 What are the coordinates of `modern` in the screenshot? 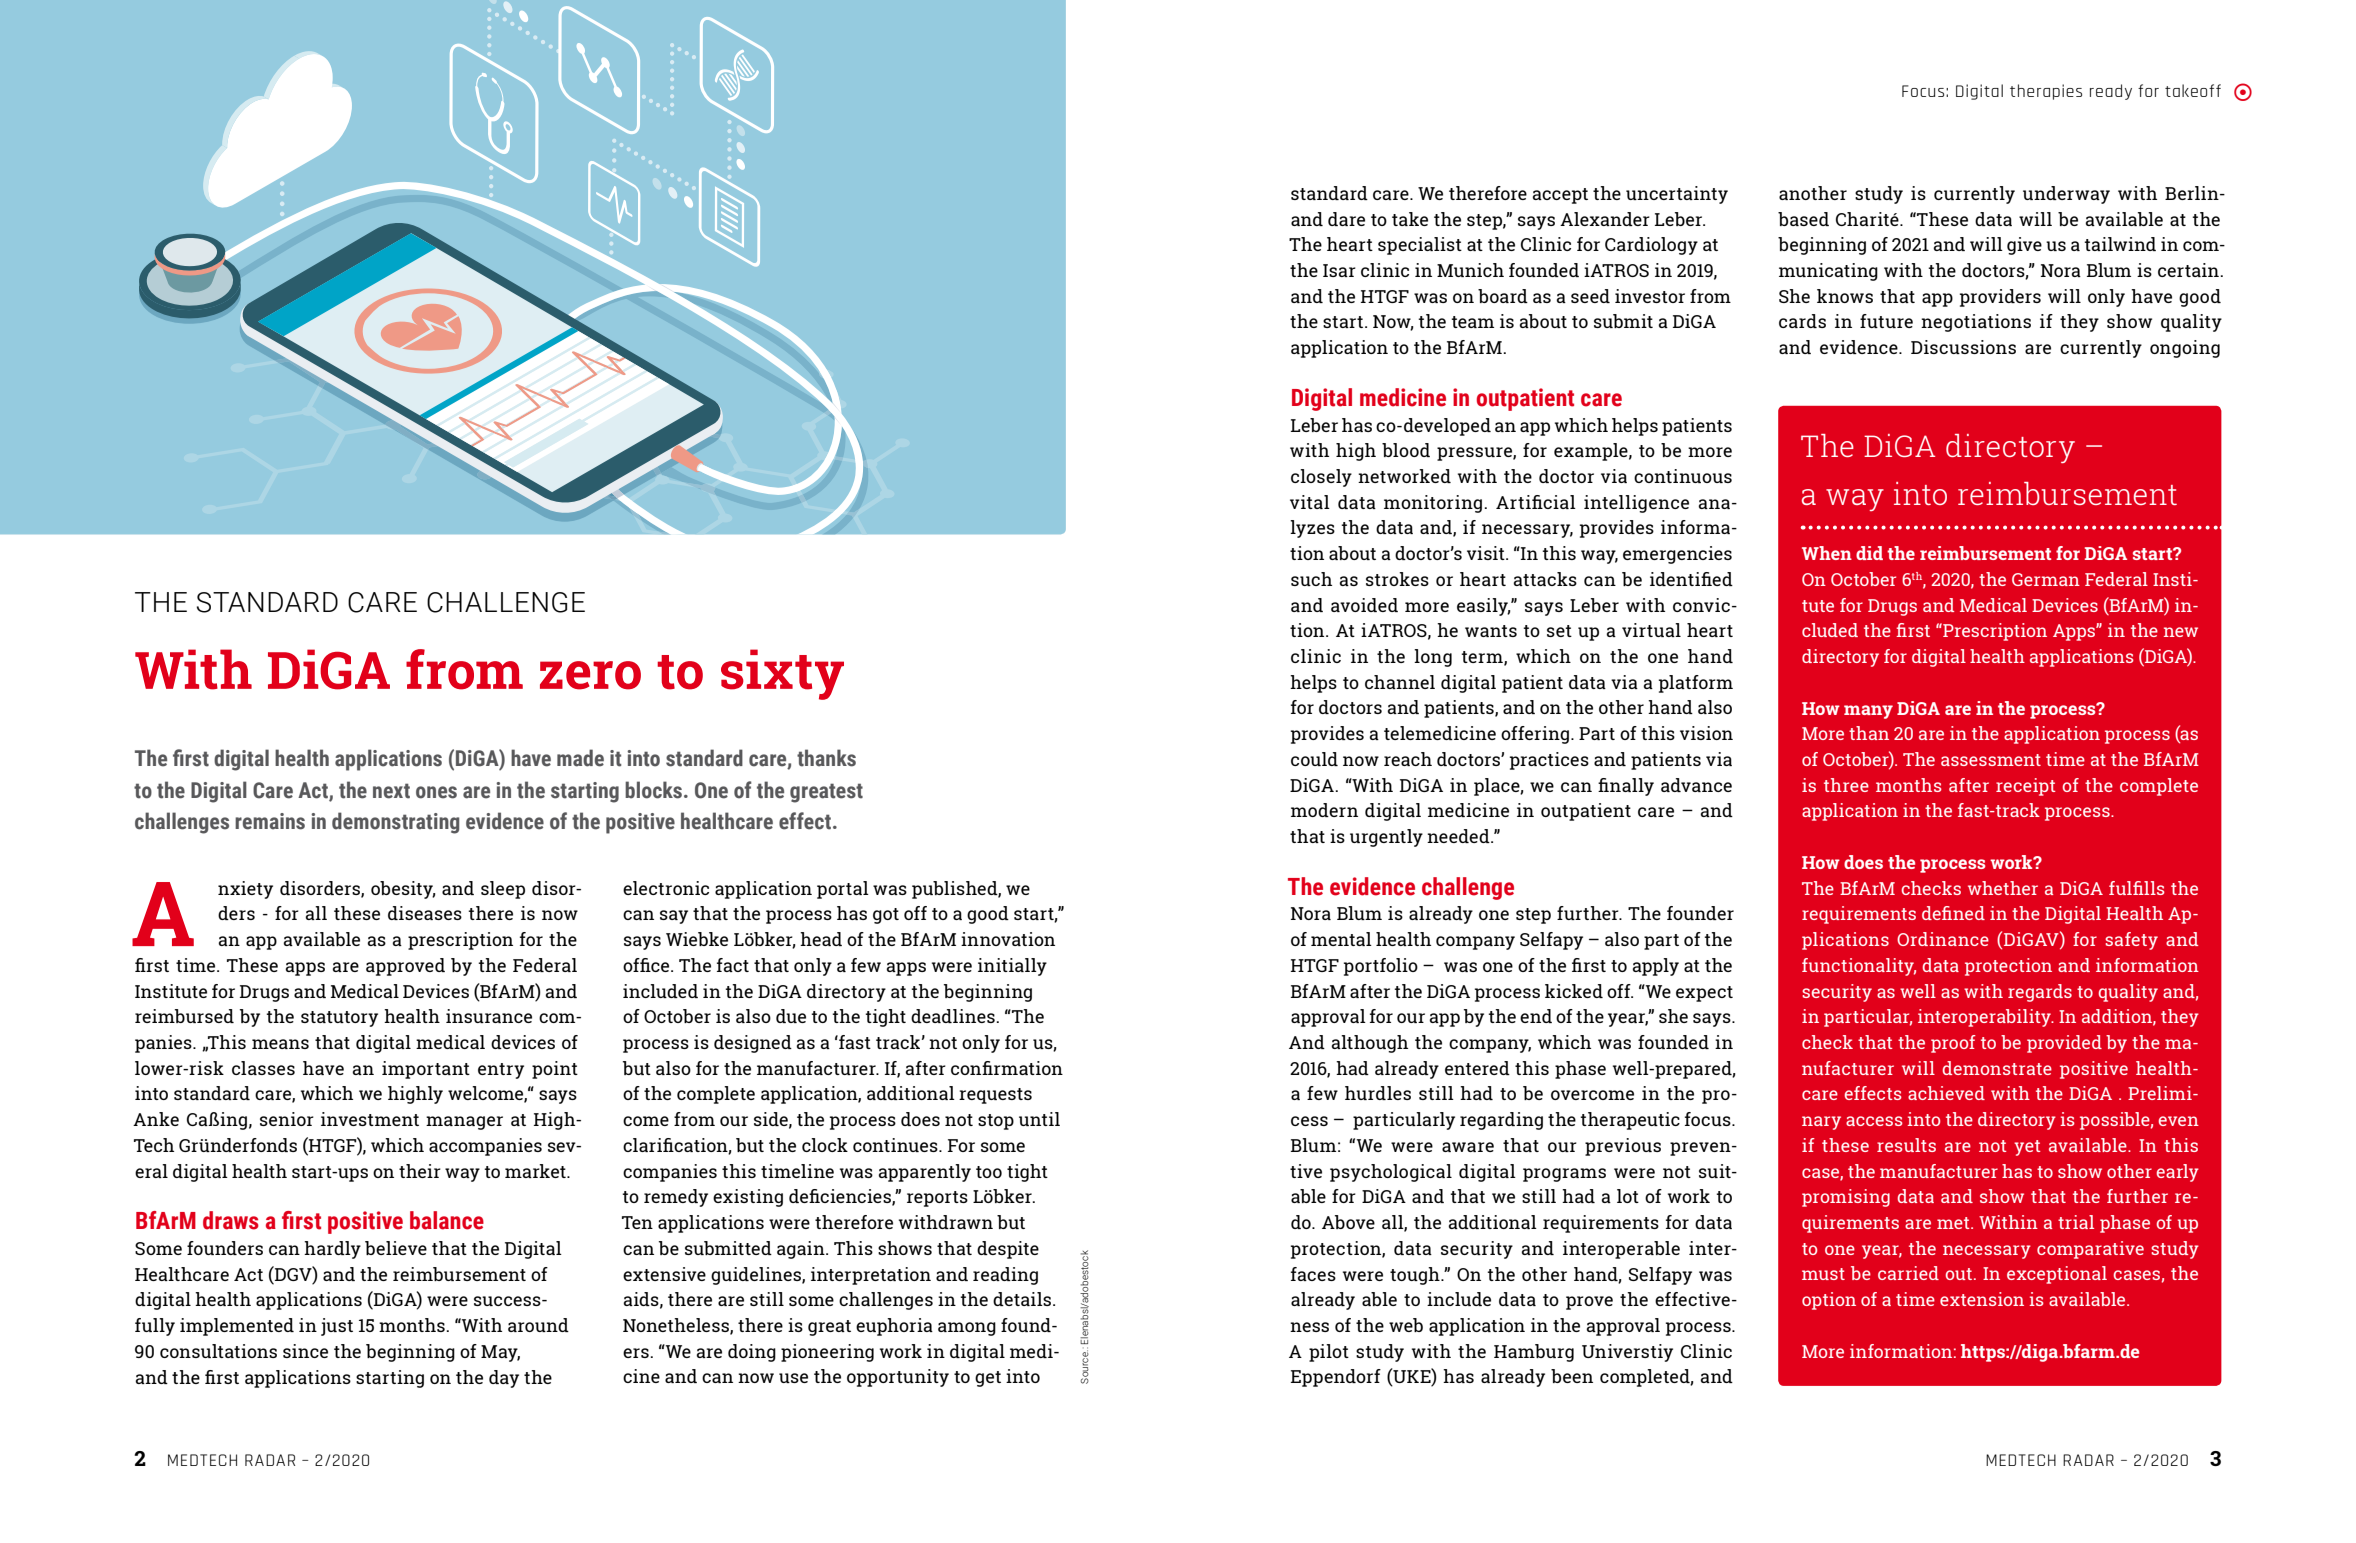 It's located at (1324, 810).
